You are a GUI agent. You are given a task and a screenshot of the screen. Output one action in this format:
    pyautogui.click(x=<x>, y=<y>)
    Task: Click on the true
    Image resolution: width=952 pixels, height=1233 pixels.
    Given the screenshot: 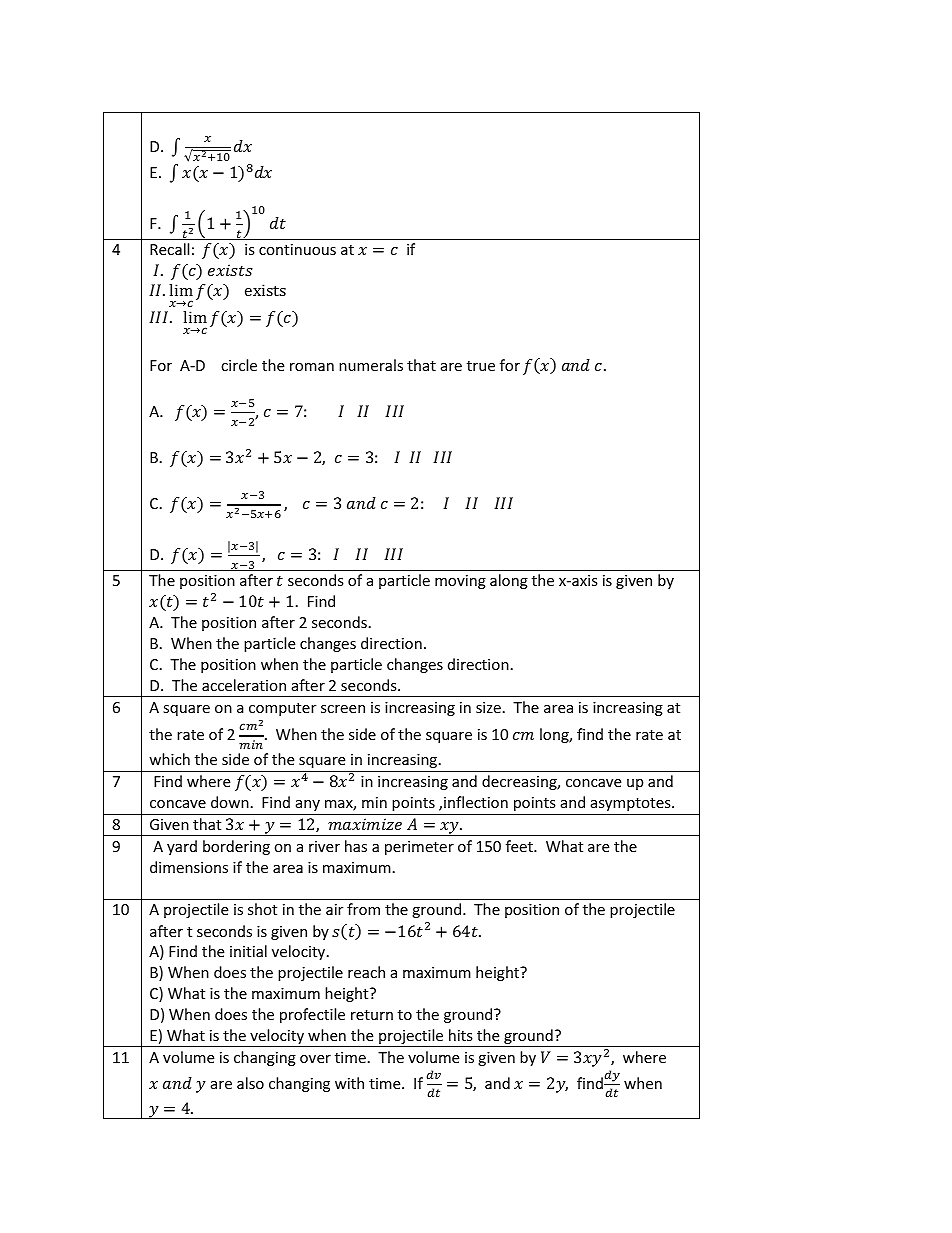 What is the action you would take?
    pyautogui.click(x=481, y=366)
